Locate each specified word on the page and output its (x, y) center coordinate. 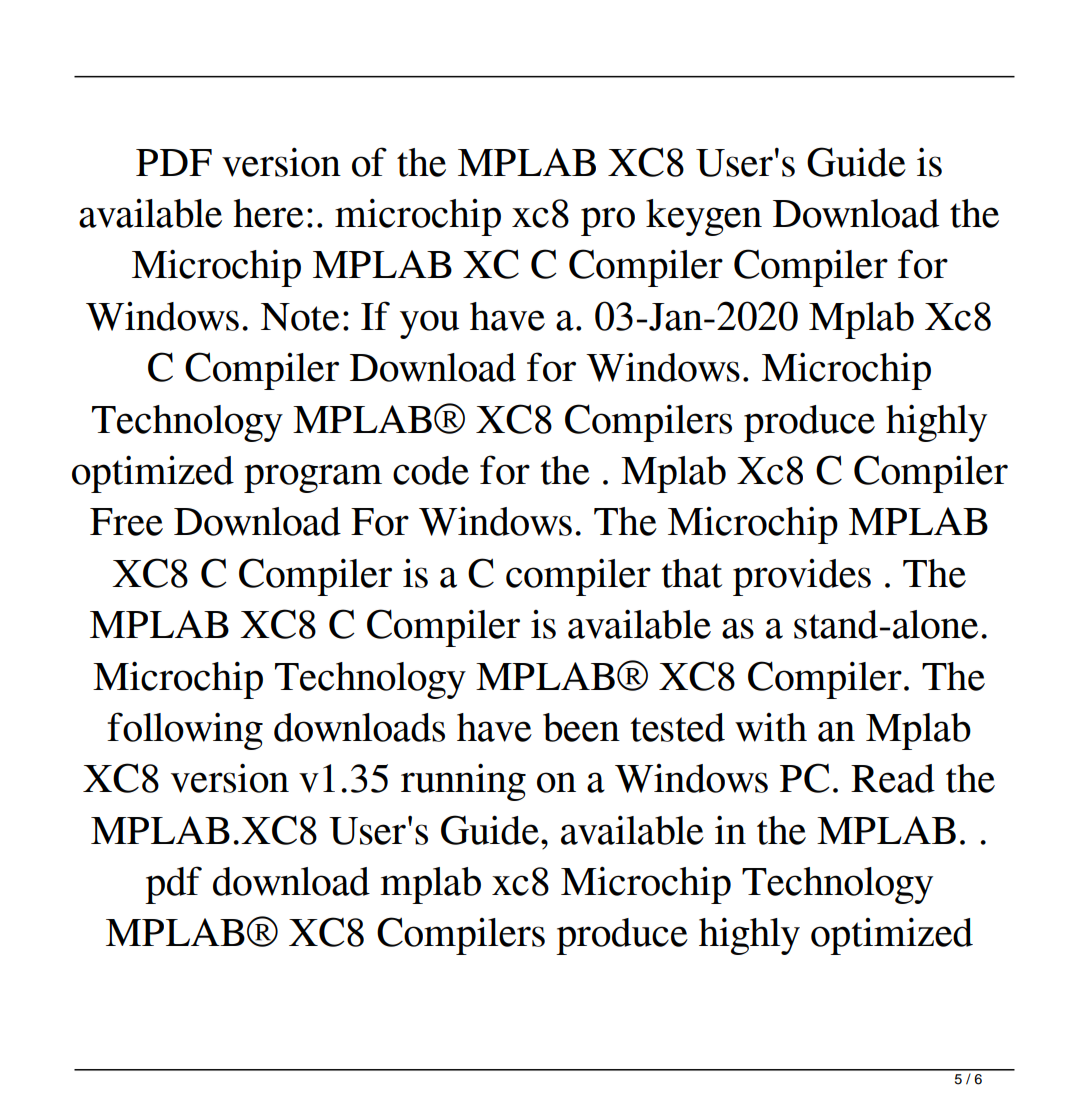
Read (893, 778)
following (185, 731)
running (463, 782)
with (771, 727)
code (431, 470)
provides (802, 577)
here (268, 213)
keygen (704, 217)
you (429, 324)
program (313, 478)
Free (126, 522)
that (691, 573)
